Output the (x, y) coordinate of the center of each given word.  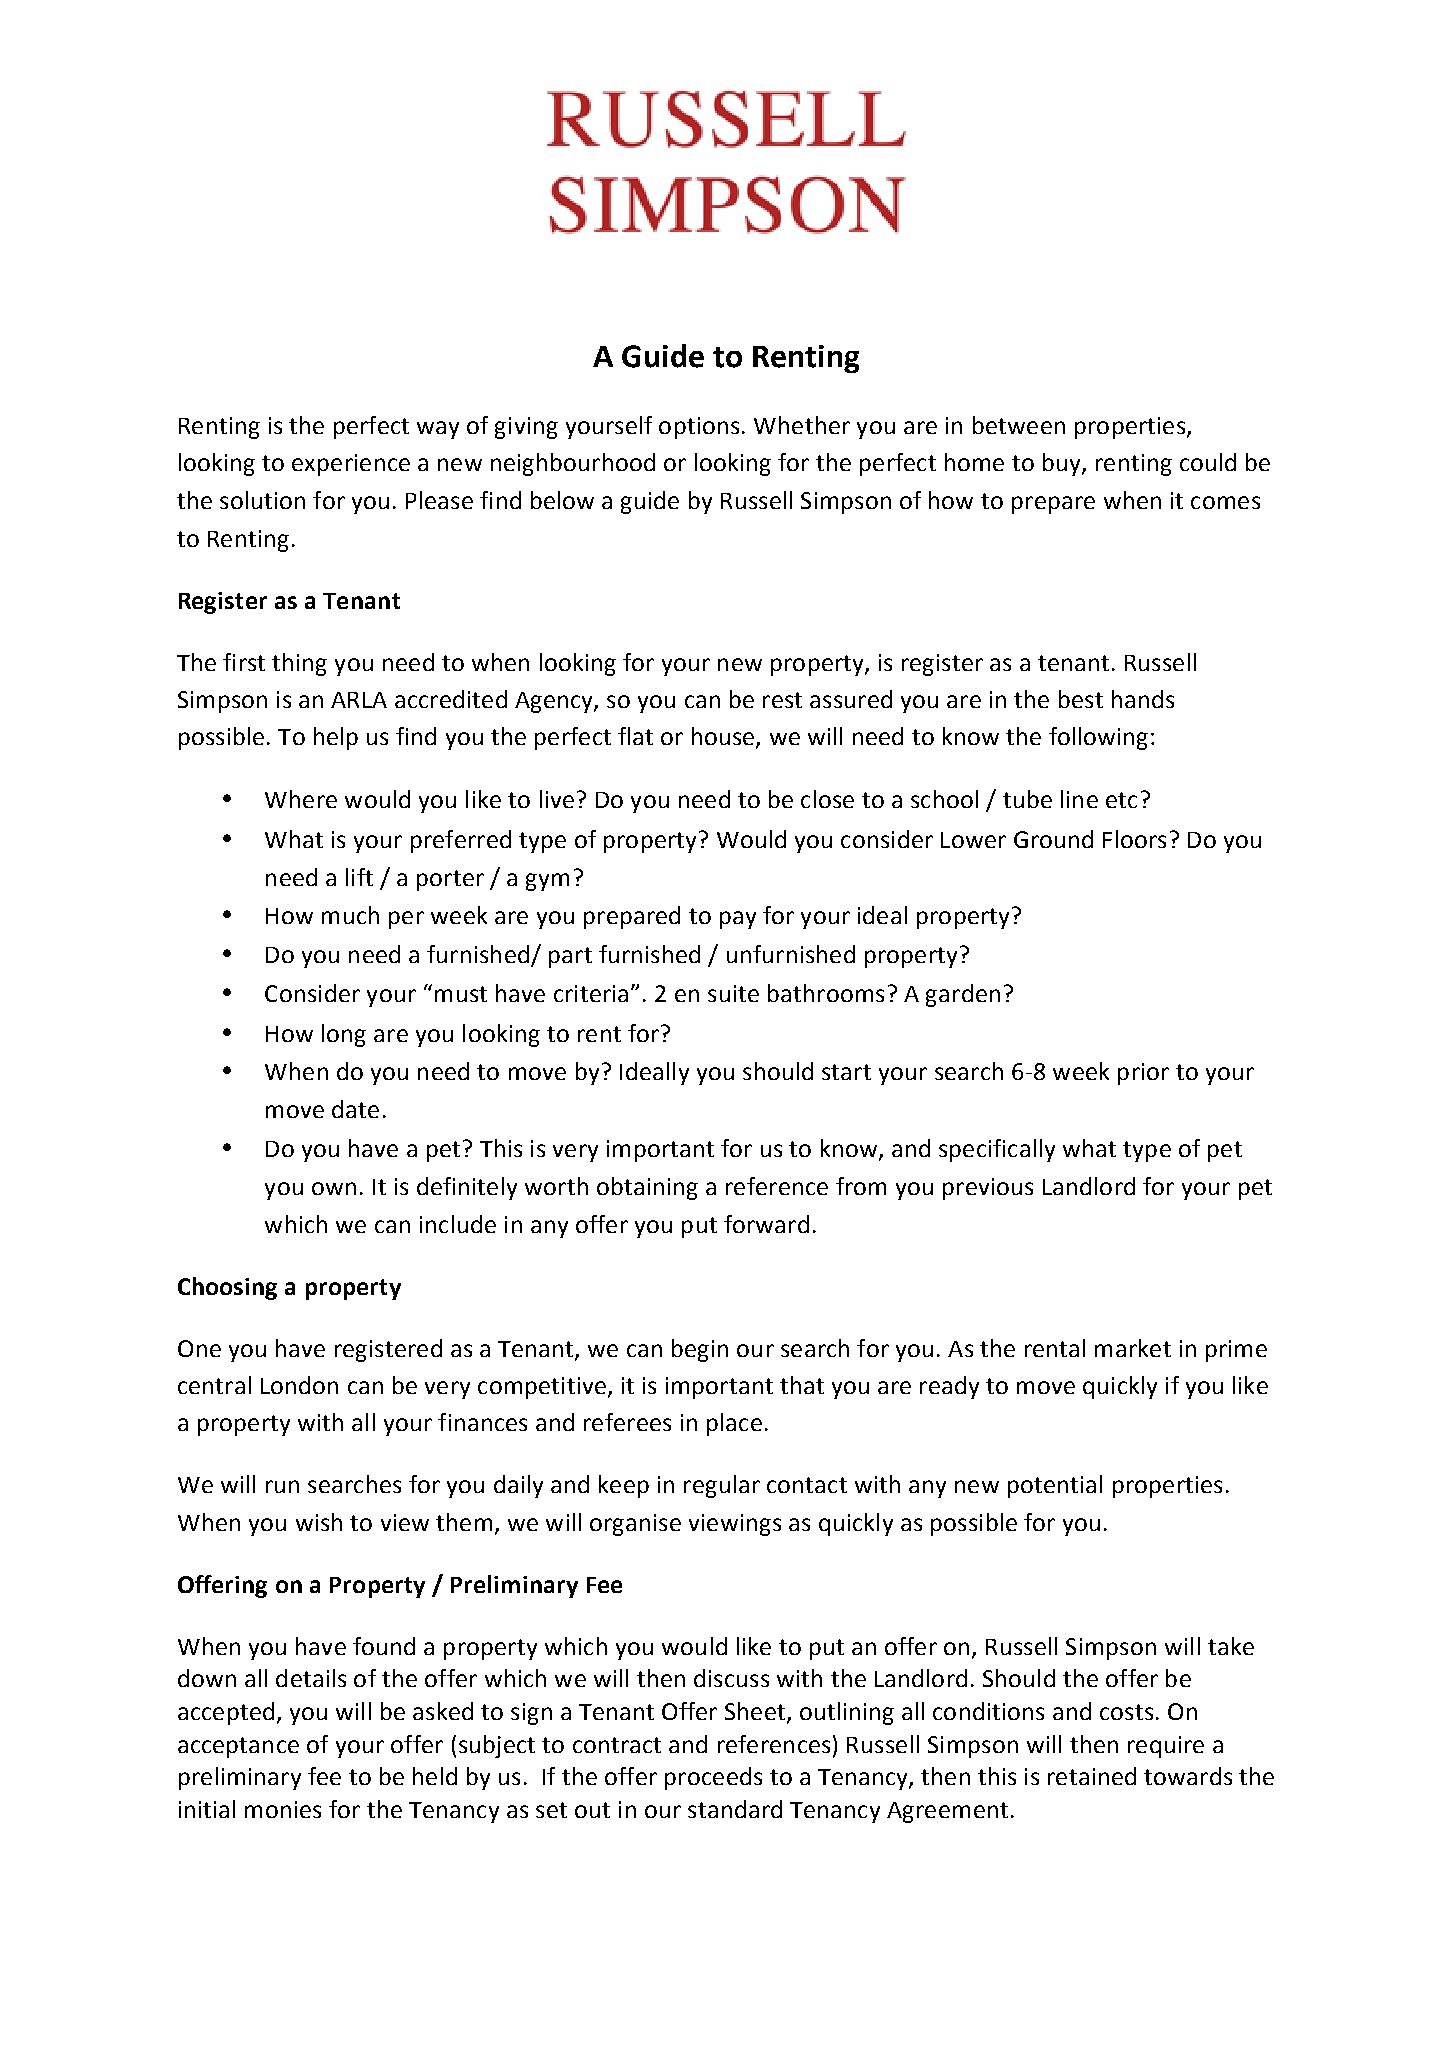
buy (1063, 464)
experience (351, 465)
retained (1092, 1776)
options (699, 428)
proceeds (713, 1778)
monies (283, 1809)
